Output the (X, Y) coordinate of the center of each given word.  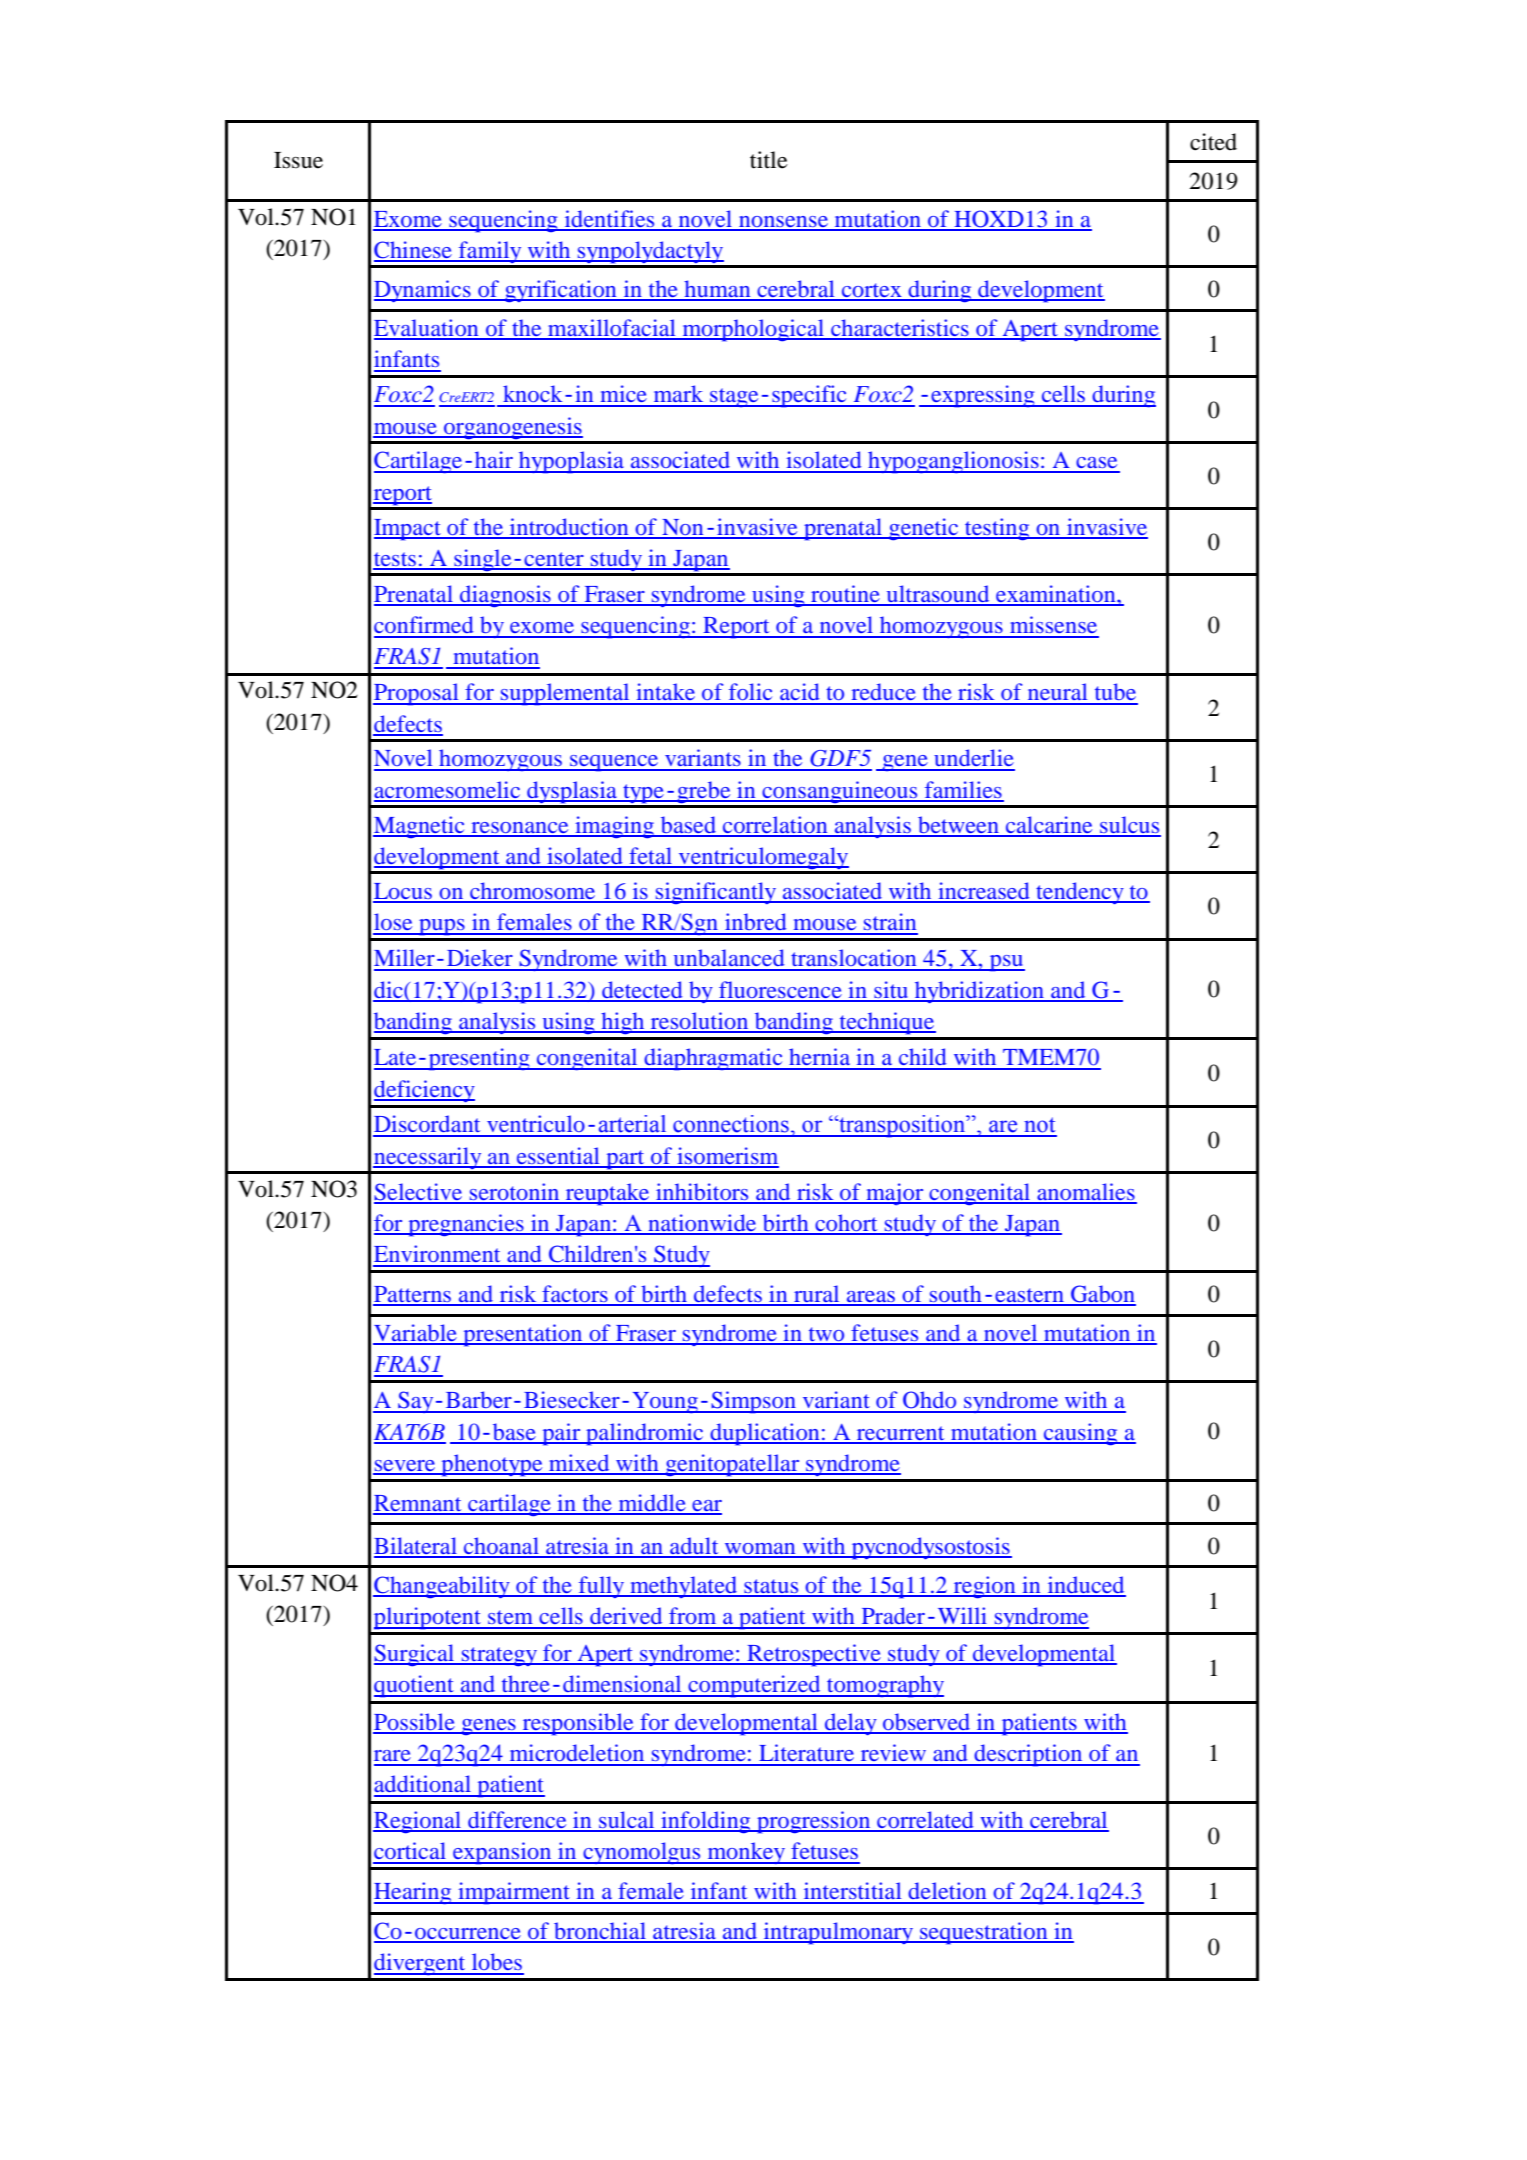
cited (1213, 142)
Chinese (414, 251)
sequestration (984, 1933)
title (769, 160)
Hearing (414, 1893)
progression (814, 1822)
